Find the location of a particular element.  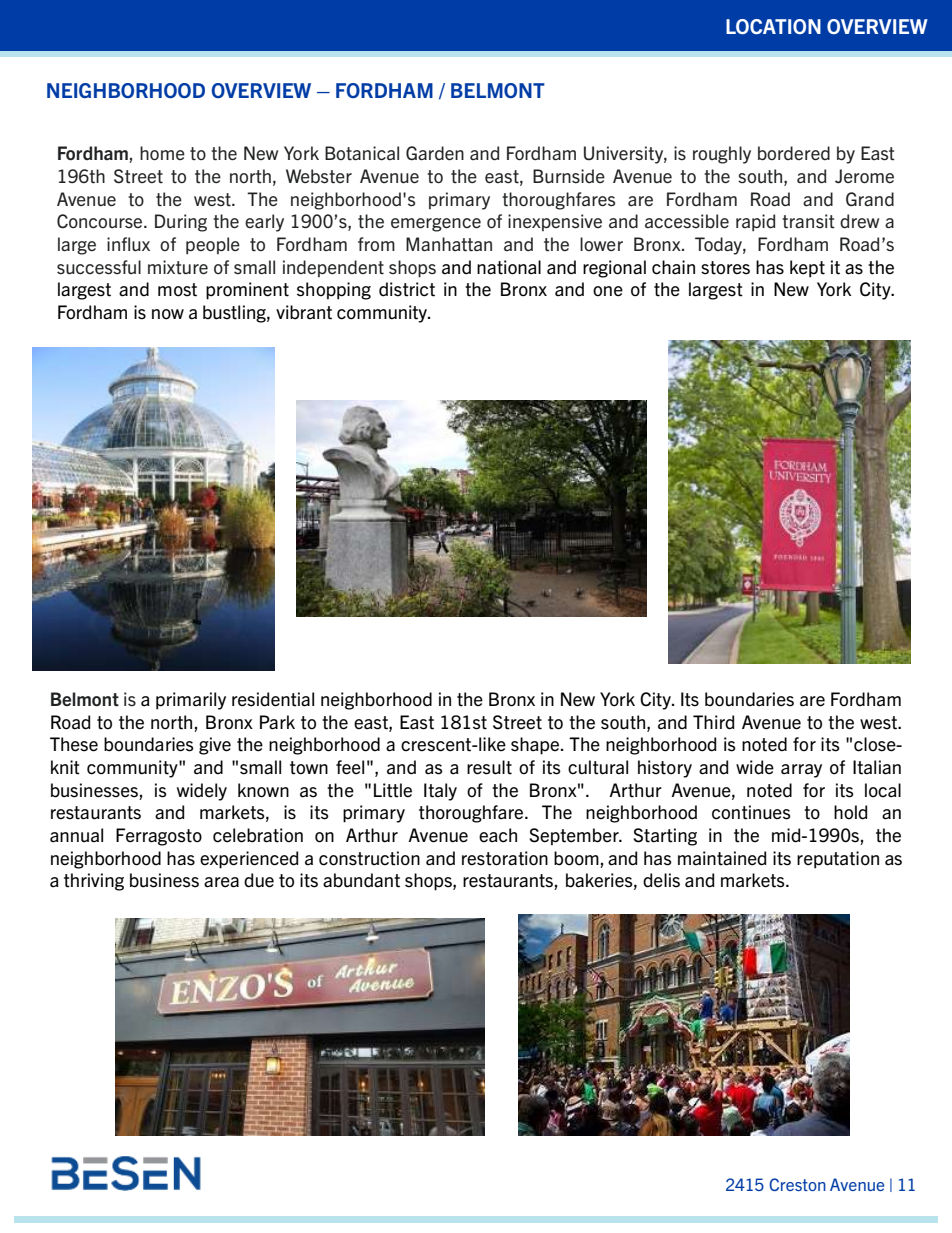

most is located at coordinates (177, 290).
